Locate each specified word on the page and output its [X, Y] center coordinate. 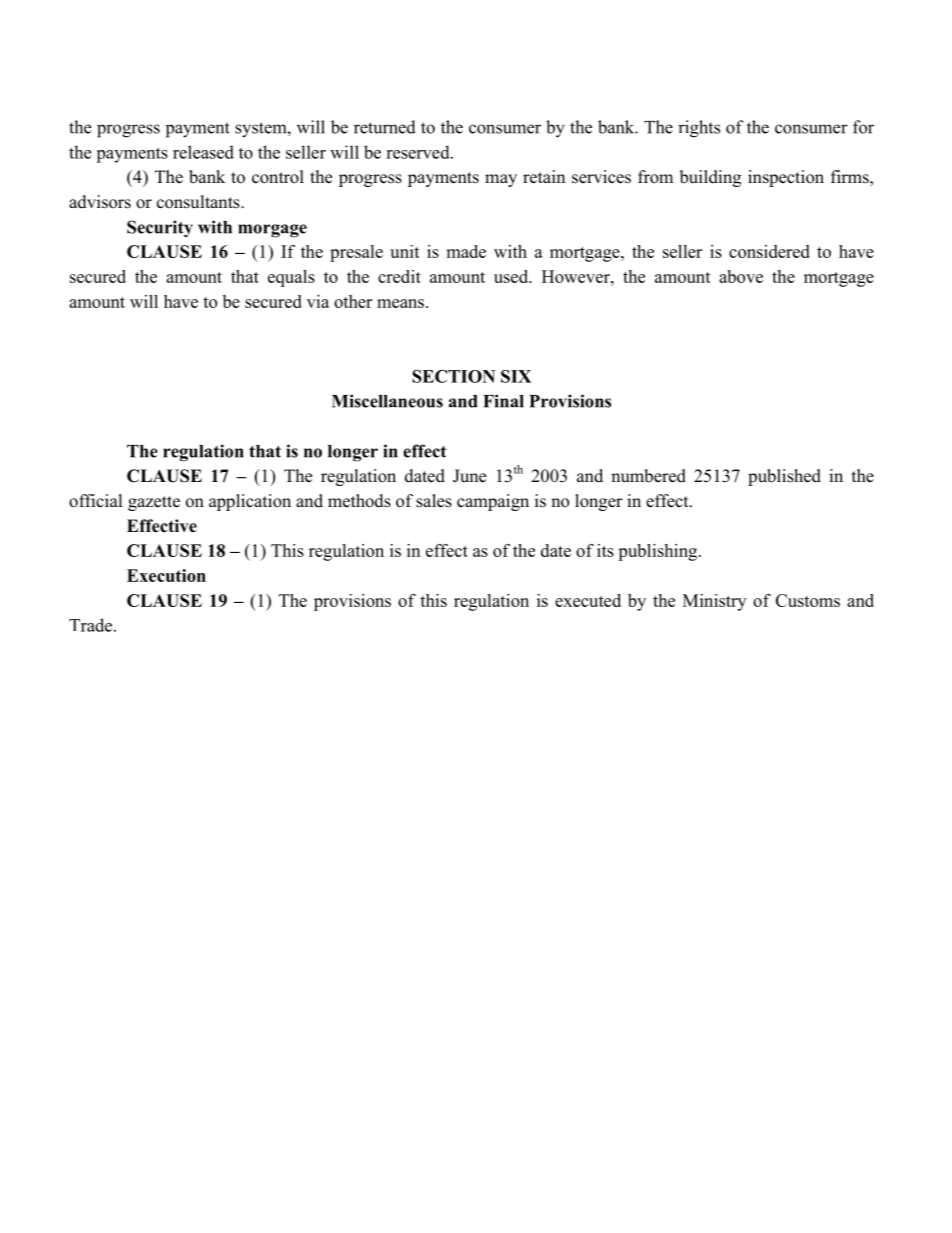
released [203, 152]
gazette [154, 503]
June [469, 476]
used [512, 276]
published [784, 477]
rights [699, 129]
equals [291, 278]
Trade [92, 625]
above [741, 276]
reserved [419, 152]
